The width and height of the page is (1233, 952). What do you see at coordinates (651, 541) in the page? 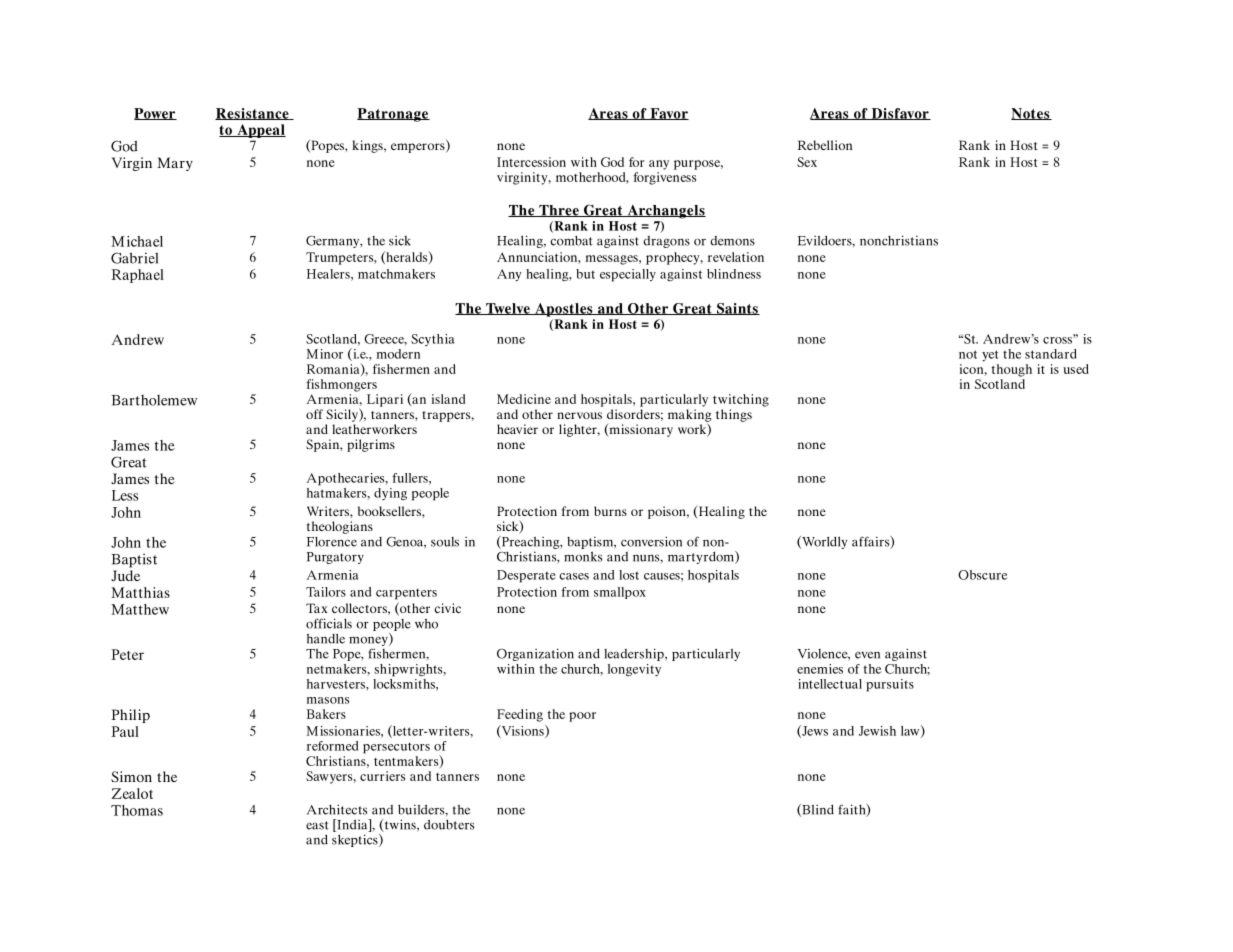
I see `conversion` at bounding box center [651, 541].
